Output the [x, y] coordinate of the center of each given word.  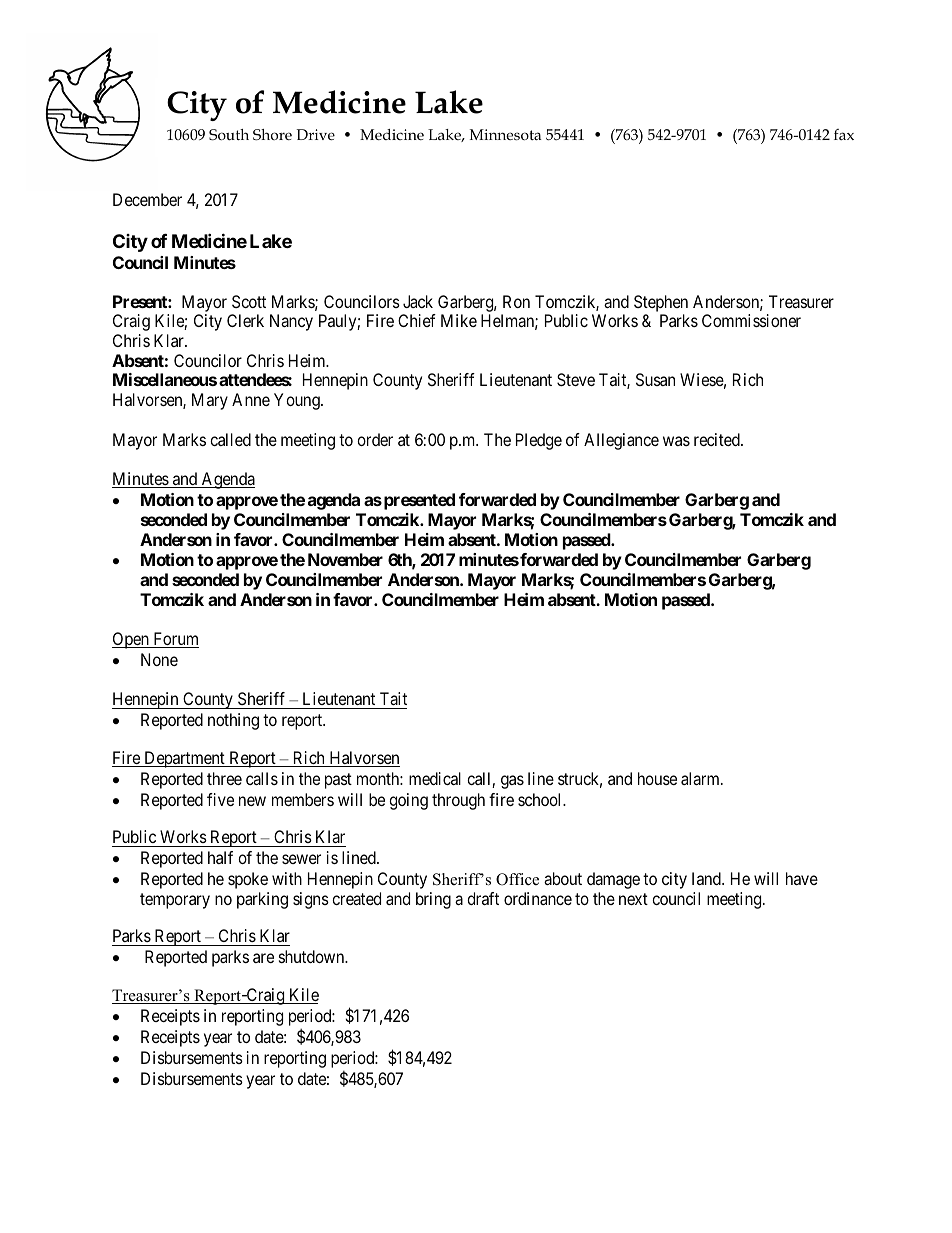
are [263, 958]
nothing [233, 721]
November [345, 559]
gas [512, 782]
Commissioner [751, 320]
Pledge [539, 441]
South [229, 135]
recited [718, 439]
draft [483, 898]
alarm [701, 778]
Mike [459, 320]
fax [844, 134]
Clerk [245, 320]
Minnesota [505, 135]
